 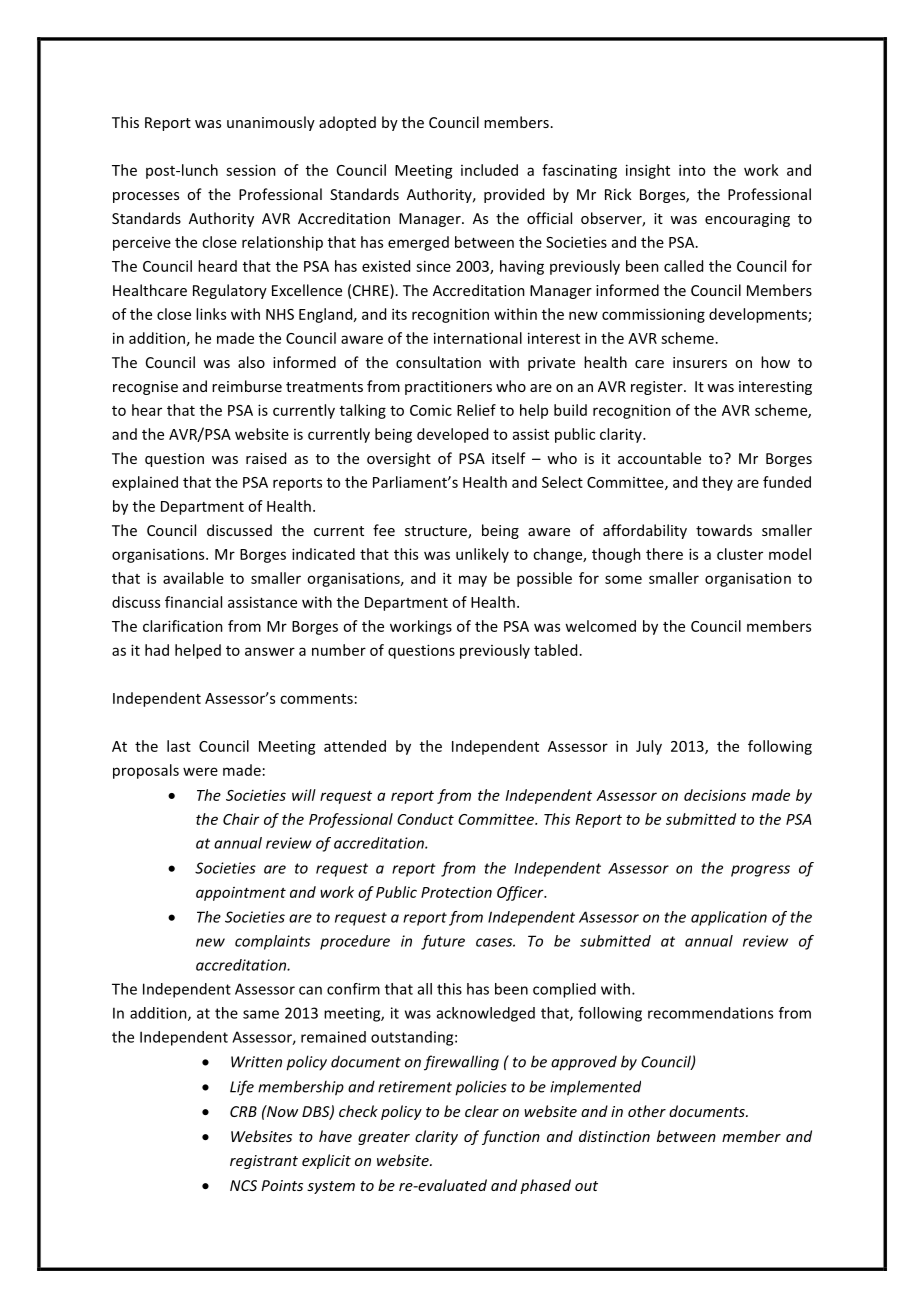 What do you see at coordinates (489, 170) in the image?
I see `included` at bounding box center [489, 170].
